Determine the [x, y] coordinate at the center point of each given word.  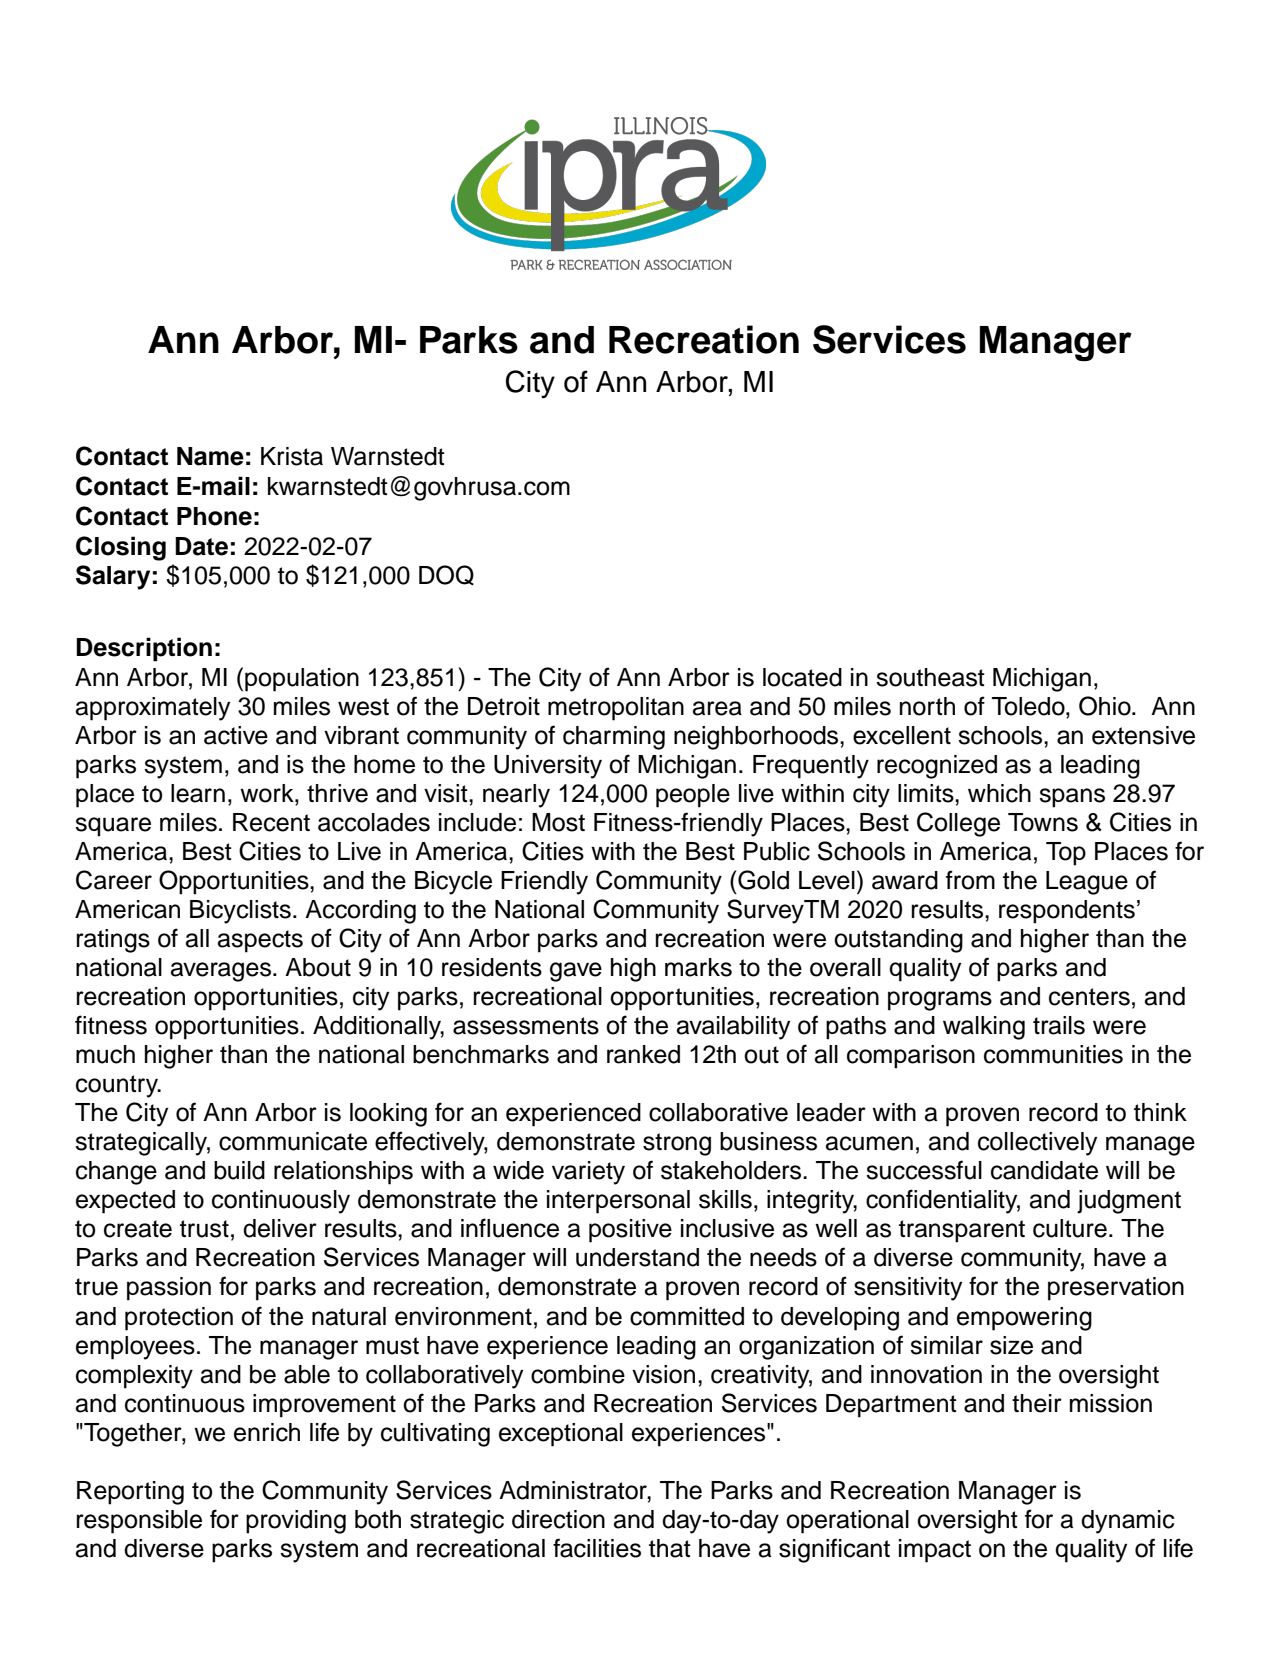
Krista [292, 456]
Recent [271, 822]
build [239, 1170]
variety [588, 1173]
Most [558, 822]
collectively [1037, 1144]
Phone [214, 516]
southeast [930, 677]
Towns [1043, 822]
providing [296, 1522]
